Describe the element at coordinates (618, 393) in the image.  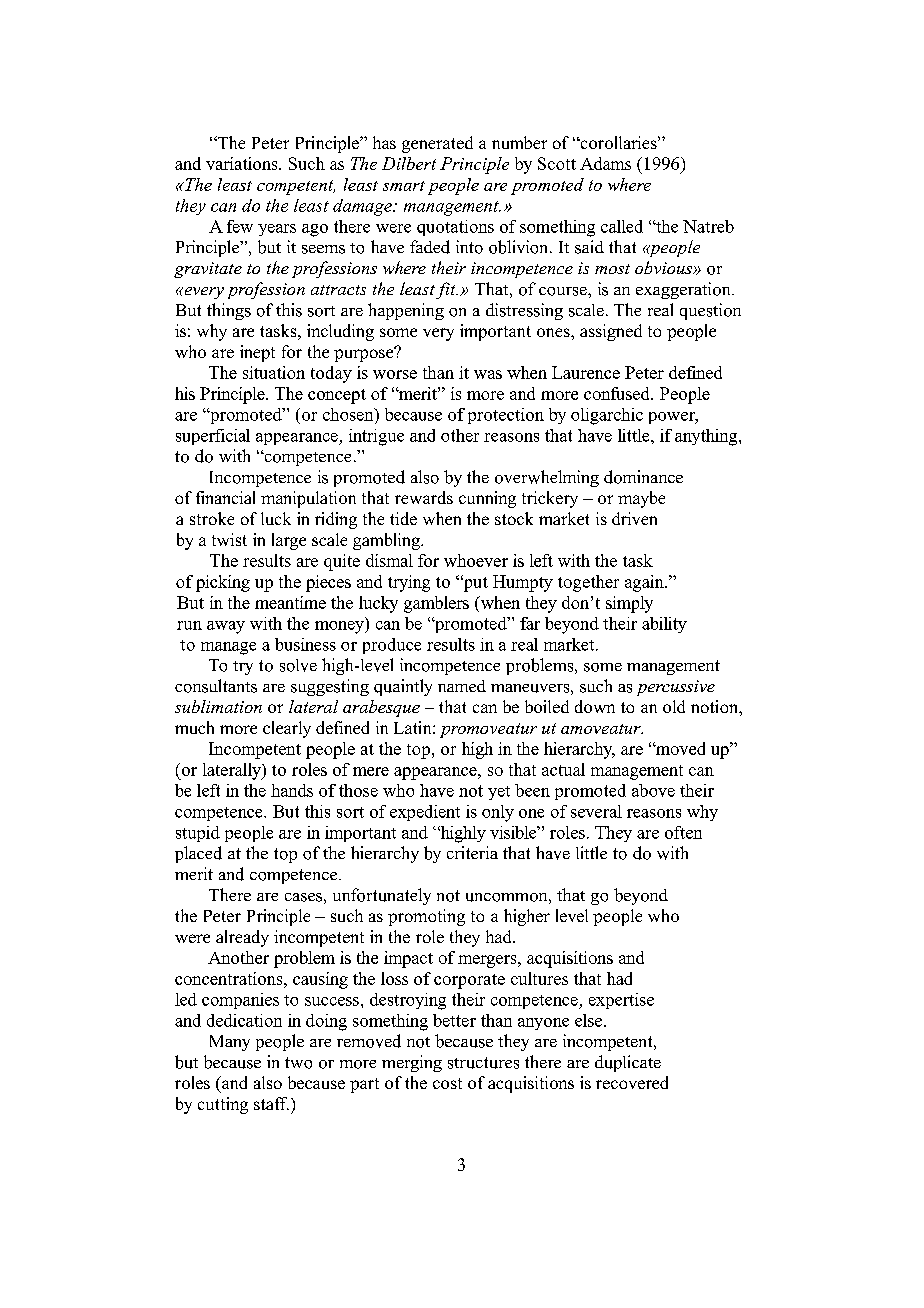
I see `confused` at that location.
